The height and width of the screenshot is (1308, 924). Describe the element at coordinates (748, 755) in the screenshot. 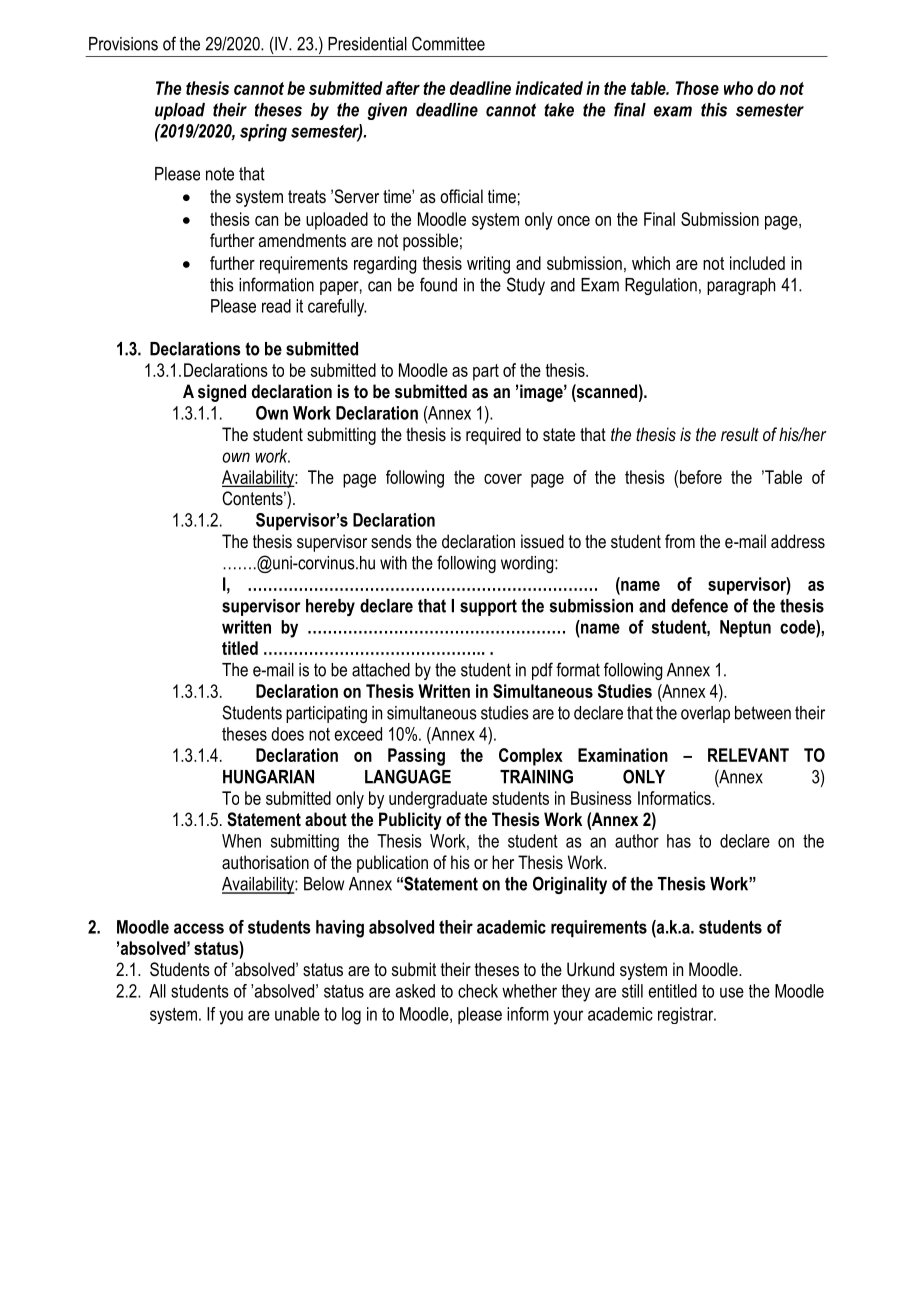

I see `RELEVANT` at that location.
